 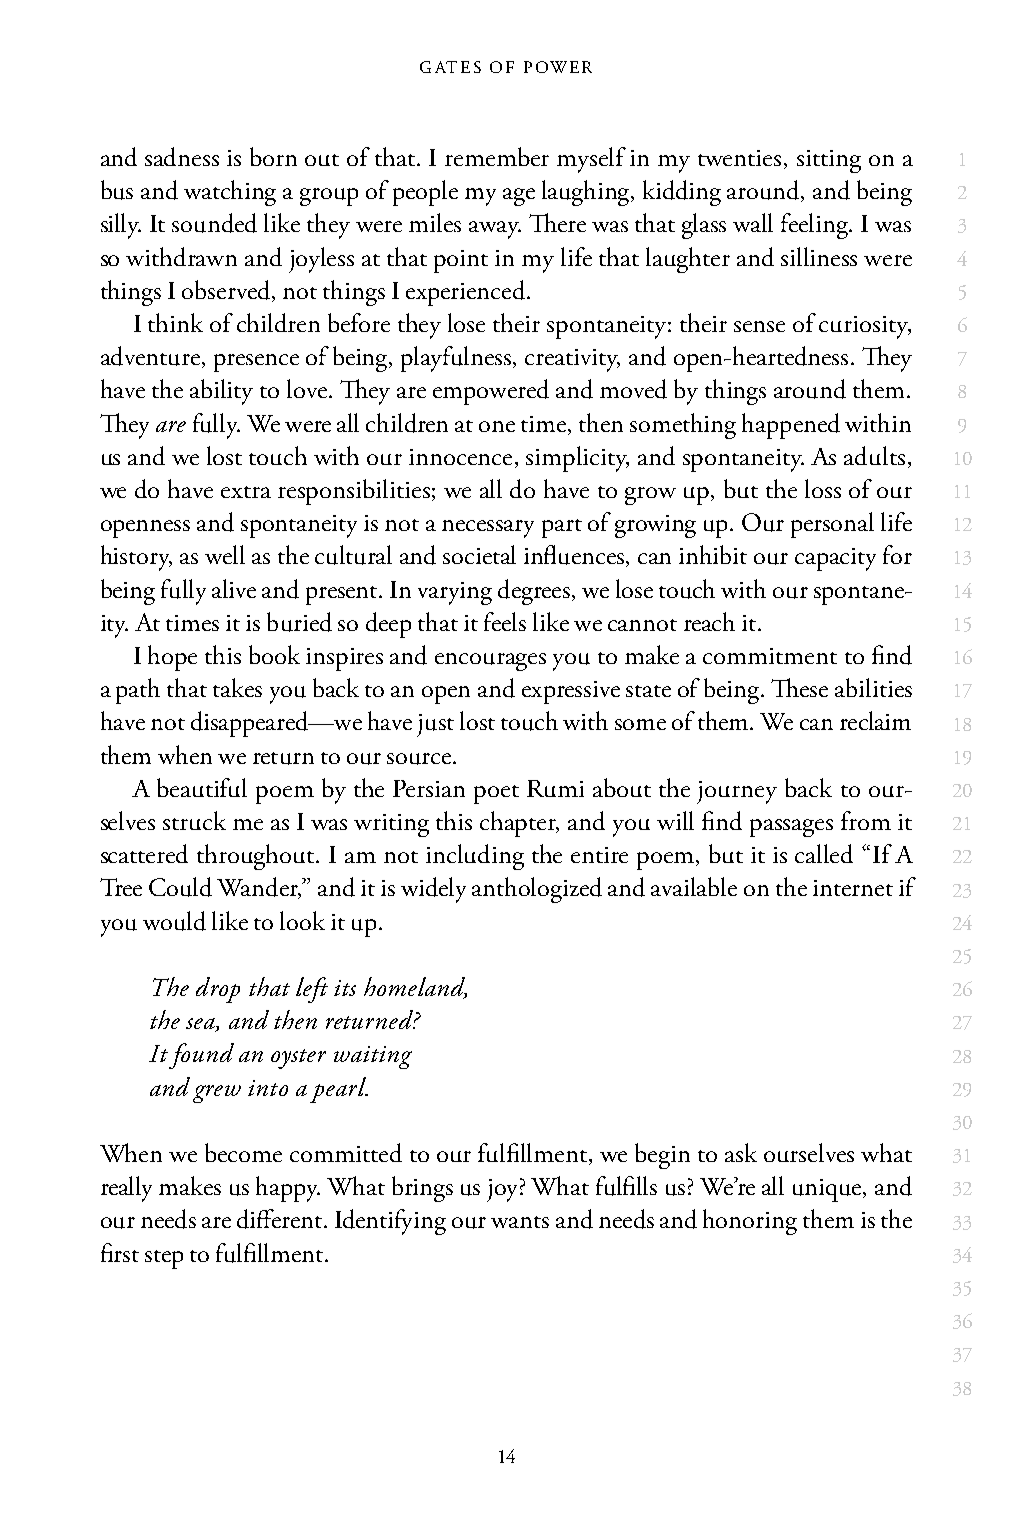 I want to click on wants, so click(x=520, y=1222).
